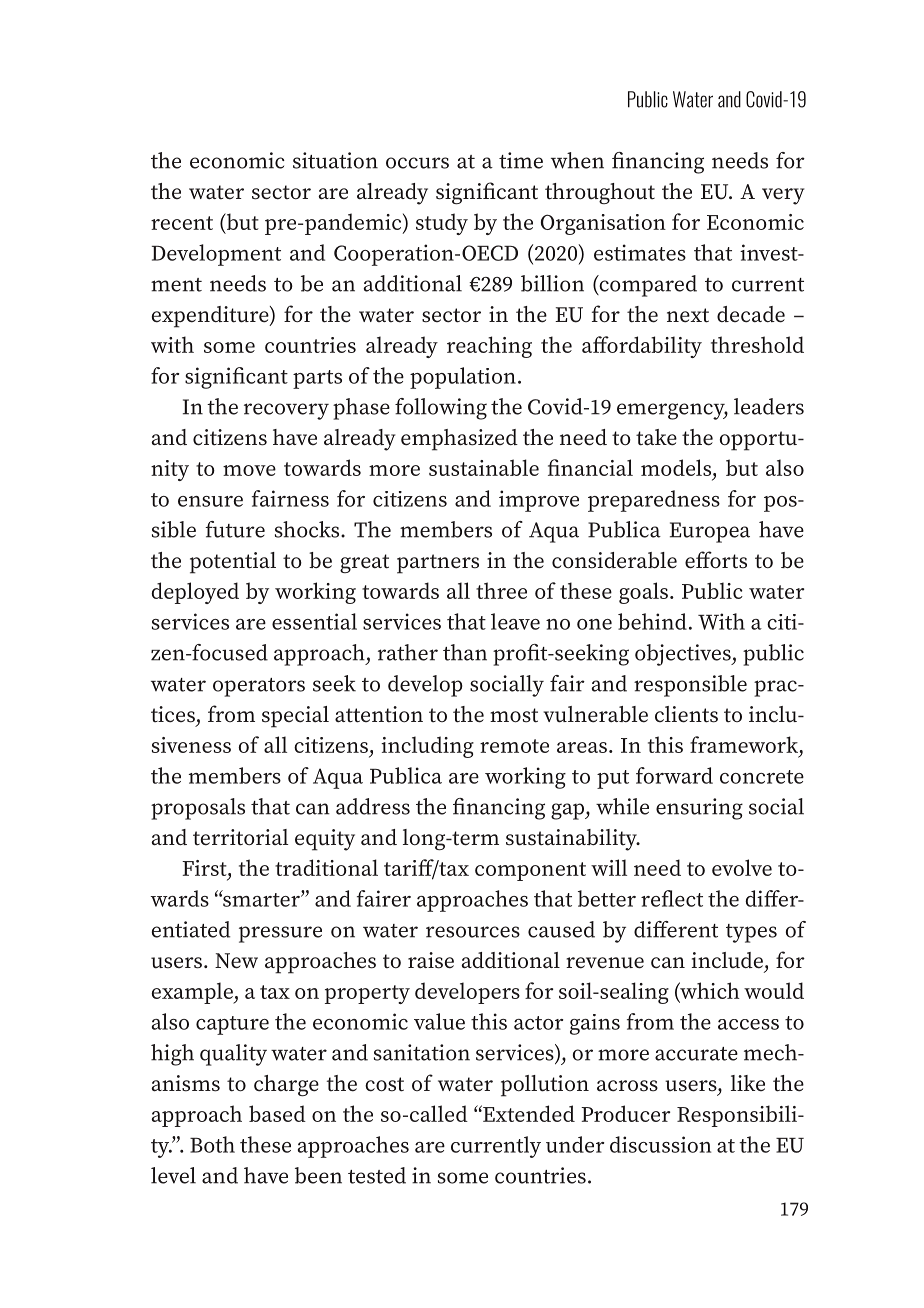  Describe the element at coordinates (277, 1113) in the page. I see `based` at that location.
